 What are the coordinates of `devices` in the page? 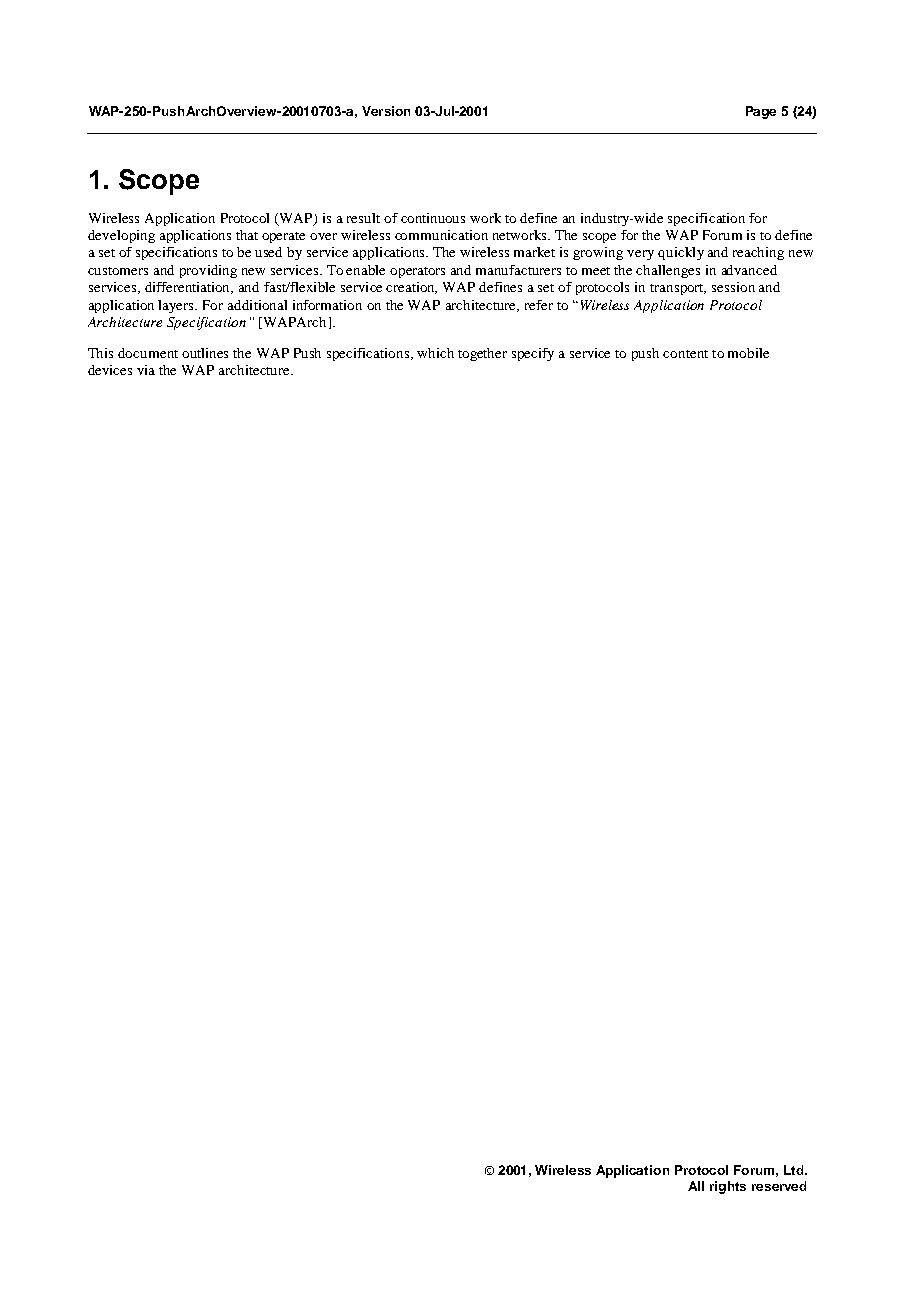 It's located at (110, 370).
